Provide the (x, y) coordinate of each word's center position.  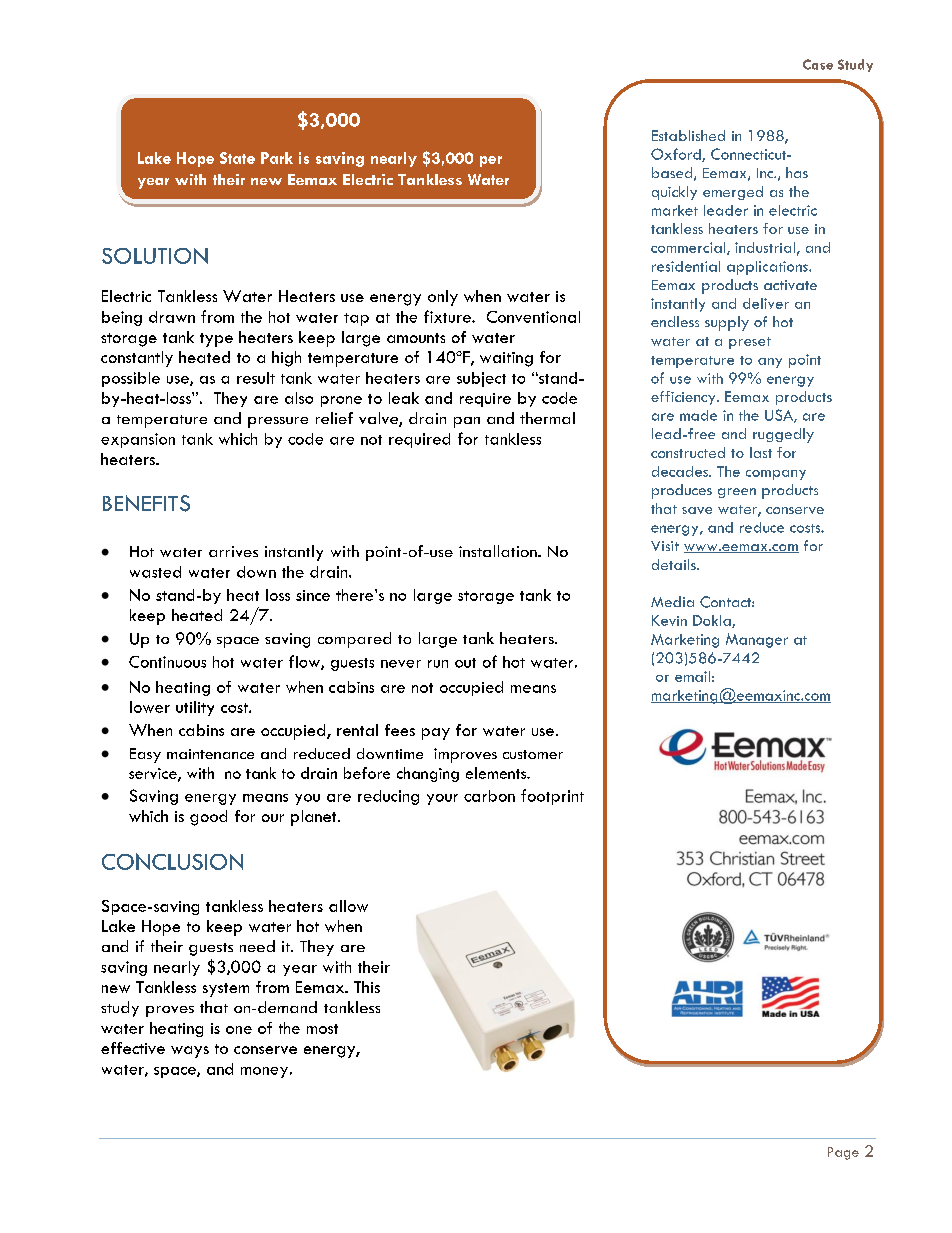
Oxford (677, 155)
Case (818, 64)
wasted (155, 572)
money (264, 1072)
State (237, 158)
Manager (757, 640)
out (465, 663)
